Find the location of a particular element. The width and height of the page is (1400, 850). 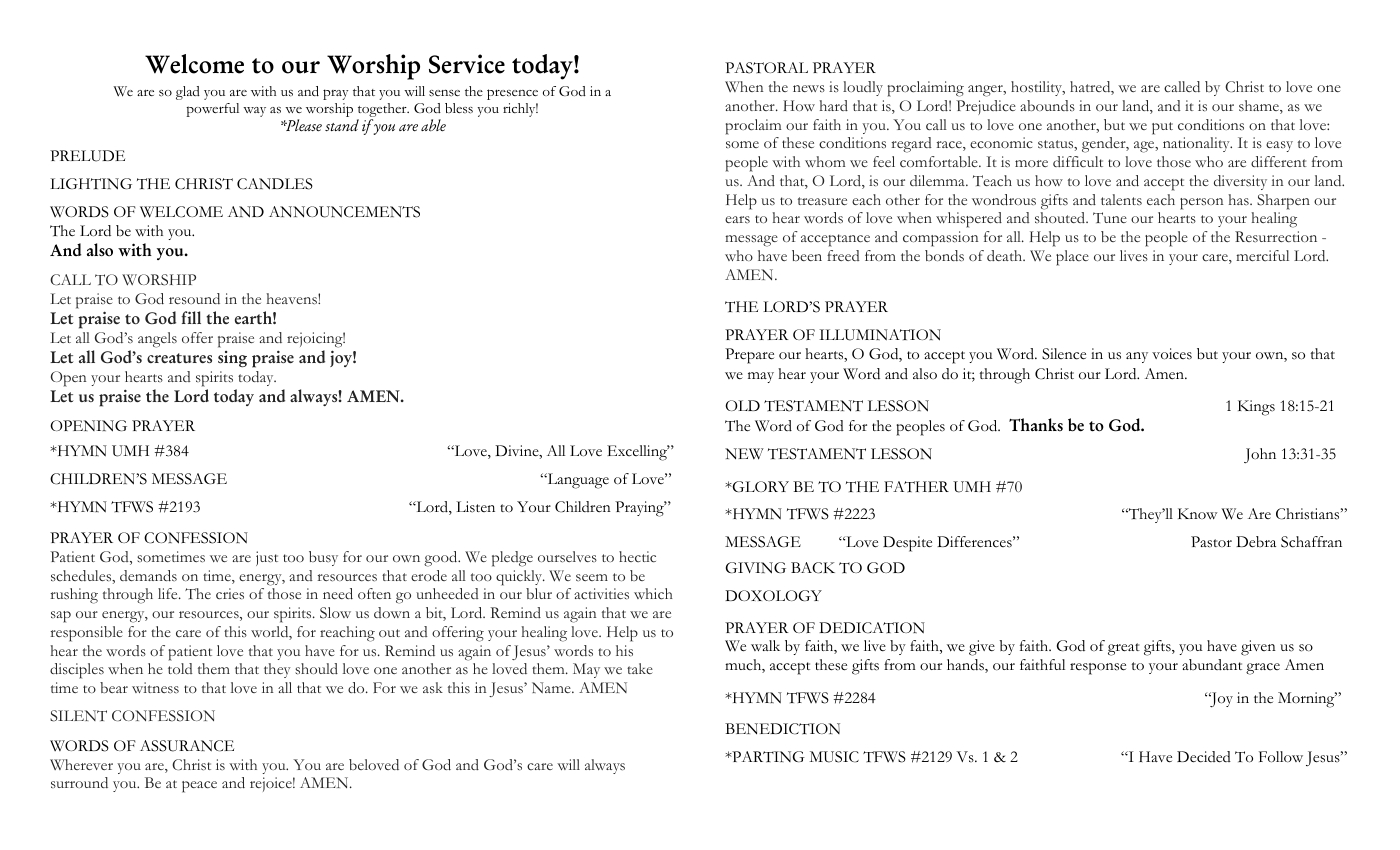

MUSIC is located at coordinates (834, 757).
